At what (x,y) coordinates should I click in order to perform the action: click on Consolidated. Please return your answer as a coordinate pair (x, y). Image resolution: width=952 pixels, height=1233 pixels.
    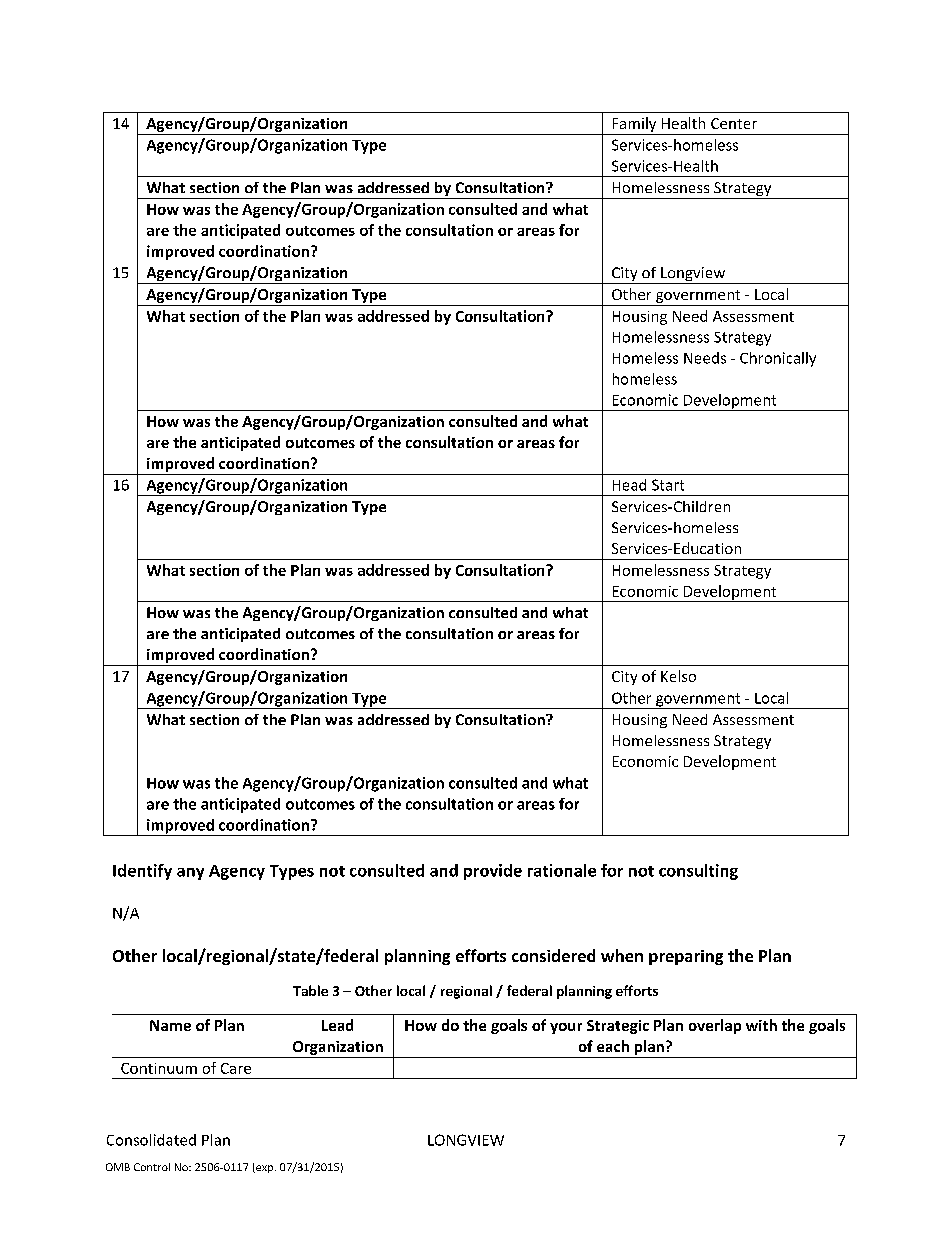
    Looking at the image, I should click on (151, 1140).
